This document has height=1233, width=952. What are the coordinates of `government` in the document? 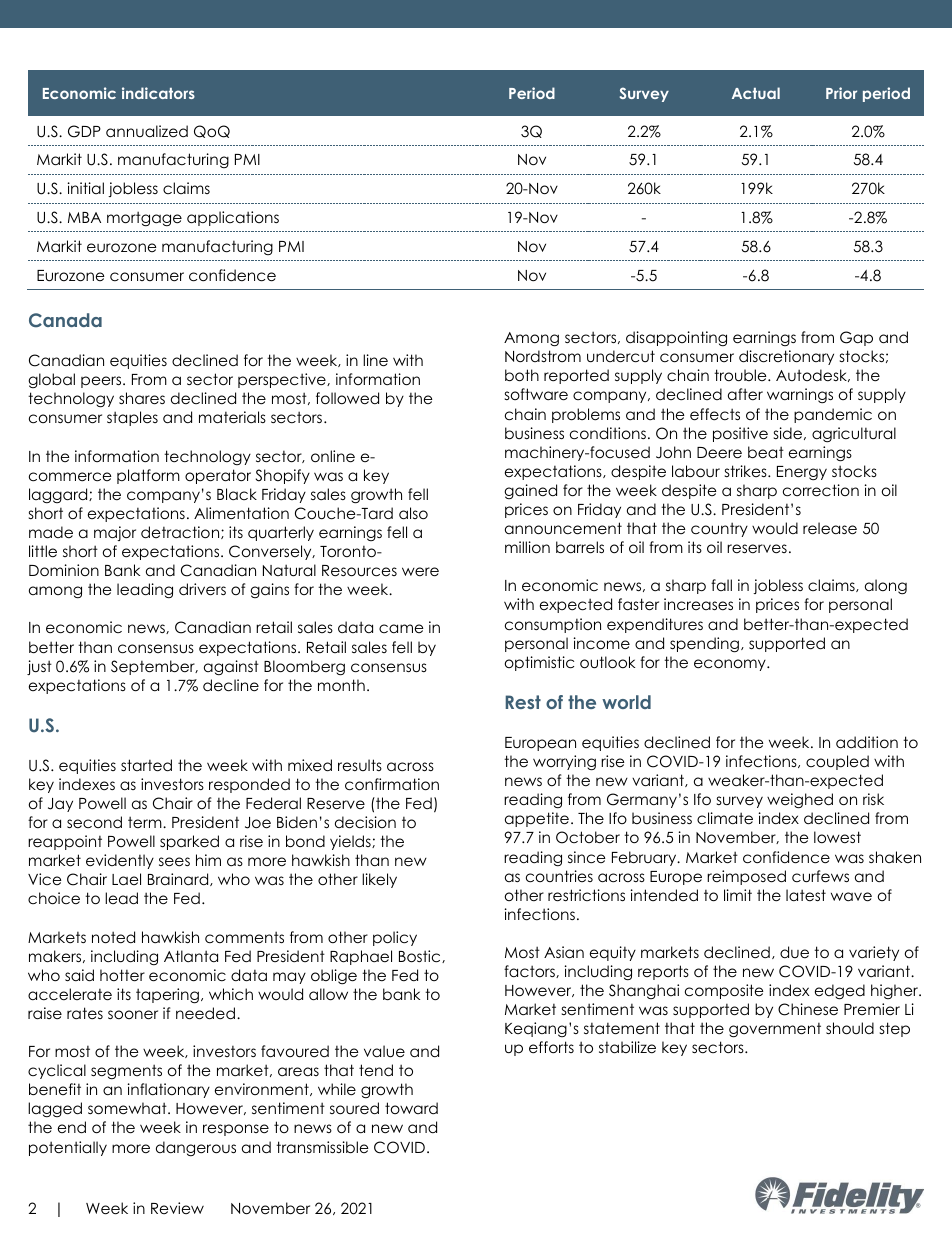 It's located at (775, 1030).
